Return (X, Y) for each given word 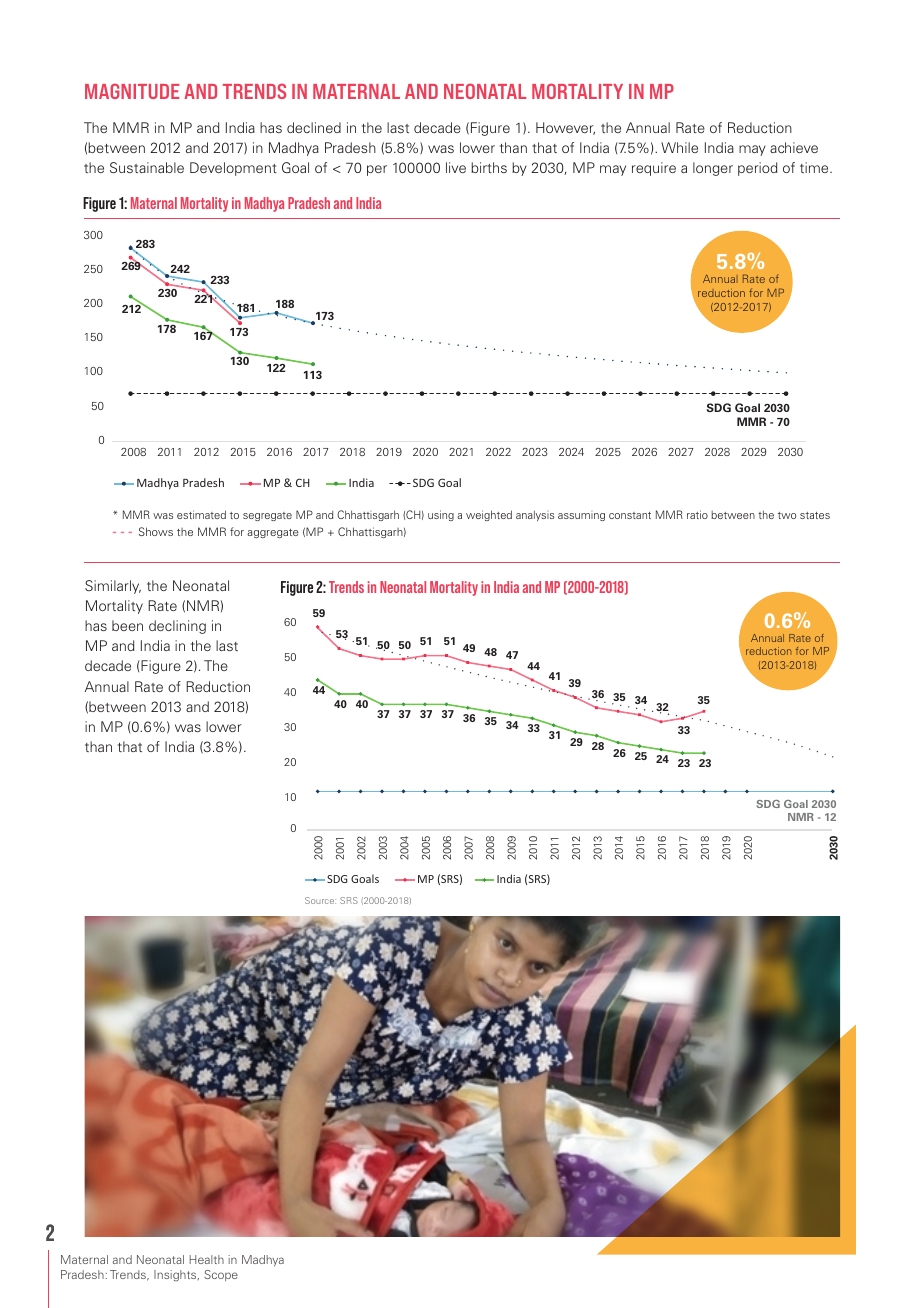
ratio (697, 514)
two (787, 515)
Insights (176, 1276)
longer (713, 169)
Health (207, 1259)
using (441, 515)
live (456, 167)
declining (177, 627)
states (815, 515)
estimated (201, 514)
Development (233, 169)
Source (320, 900)
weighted (489, 515)
